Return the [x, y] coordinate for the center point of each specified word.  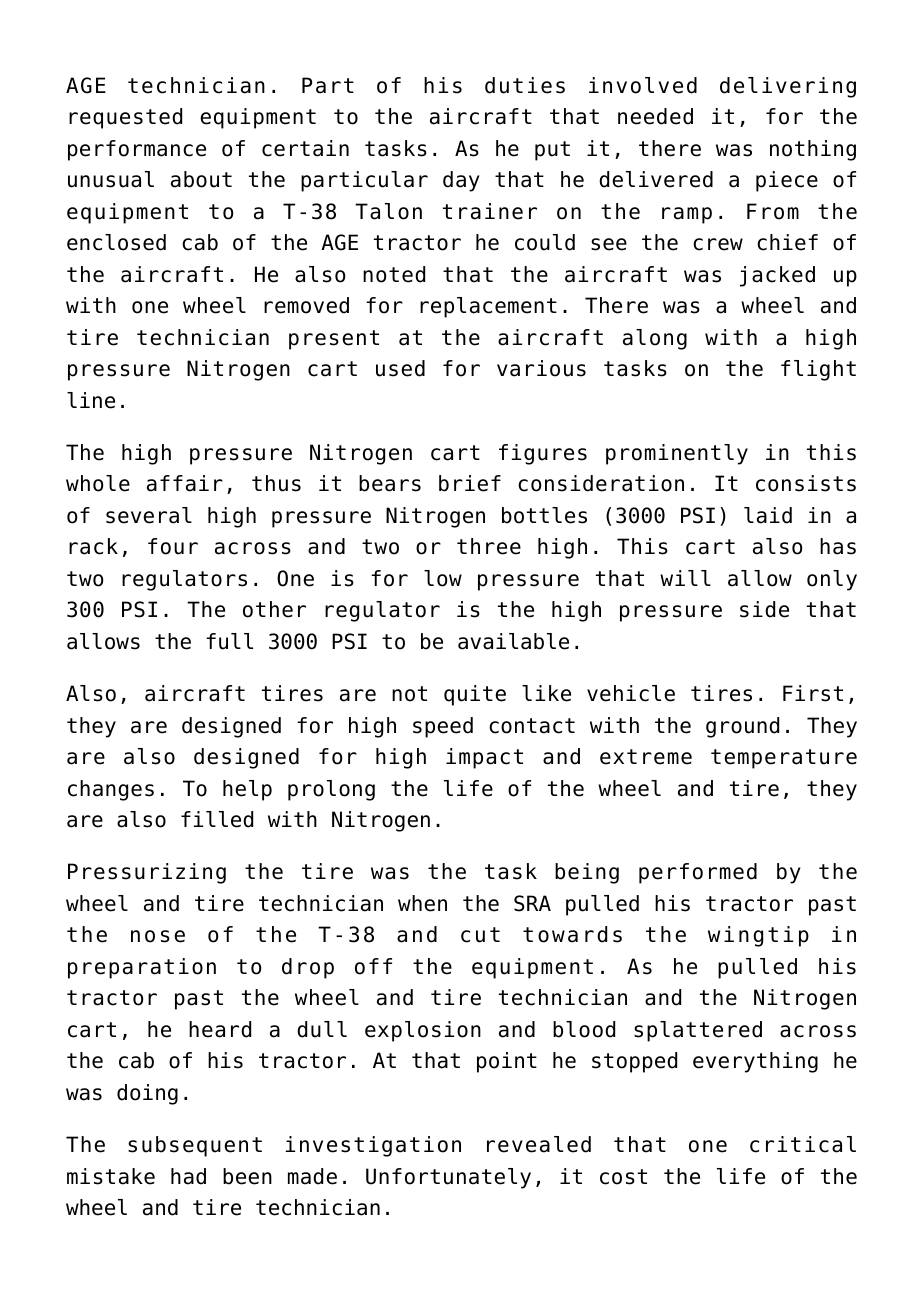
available [513, 641]
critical [803, 1144]
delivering [788, 87]
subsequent [195, 1146]
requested [125, 118]
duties [525, 85]
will [685, 578]
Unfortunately [448, 1178]
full [229, 641]
